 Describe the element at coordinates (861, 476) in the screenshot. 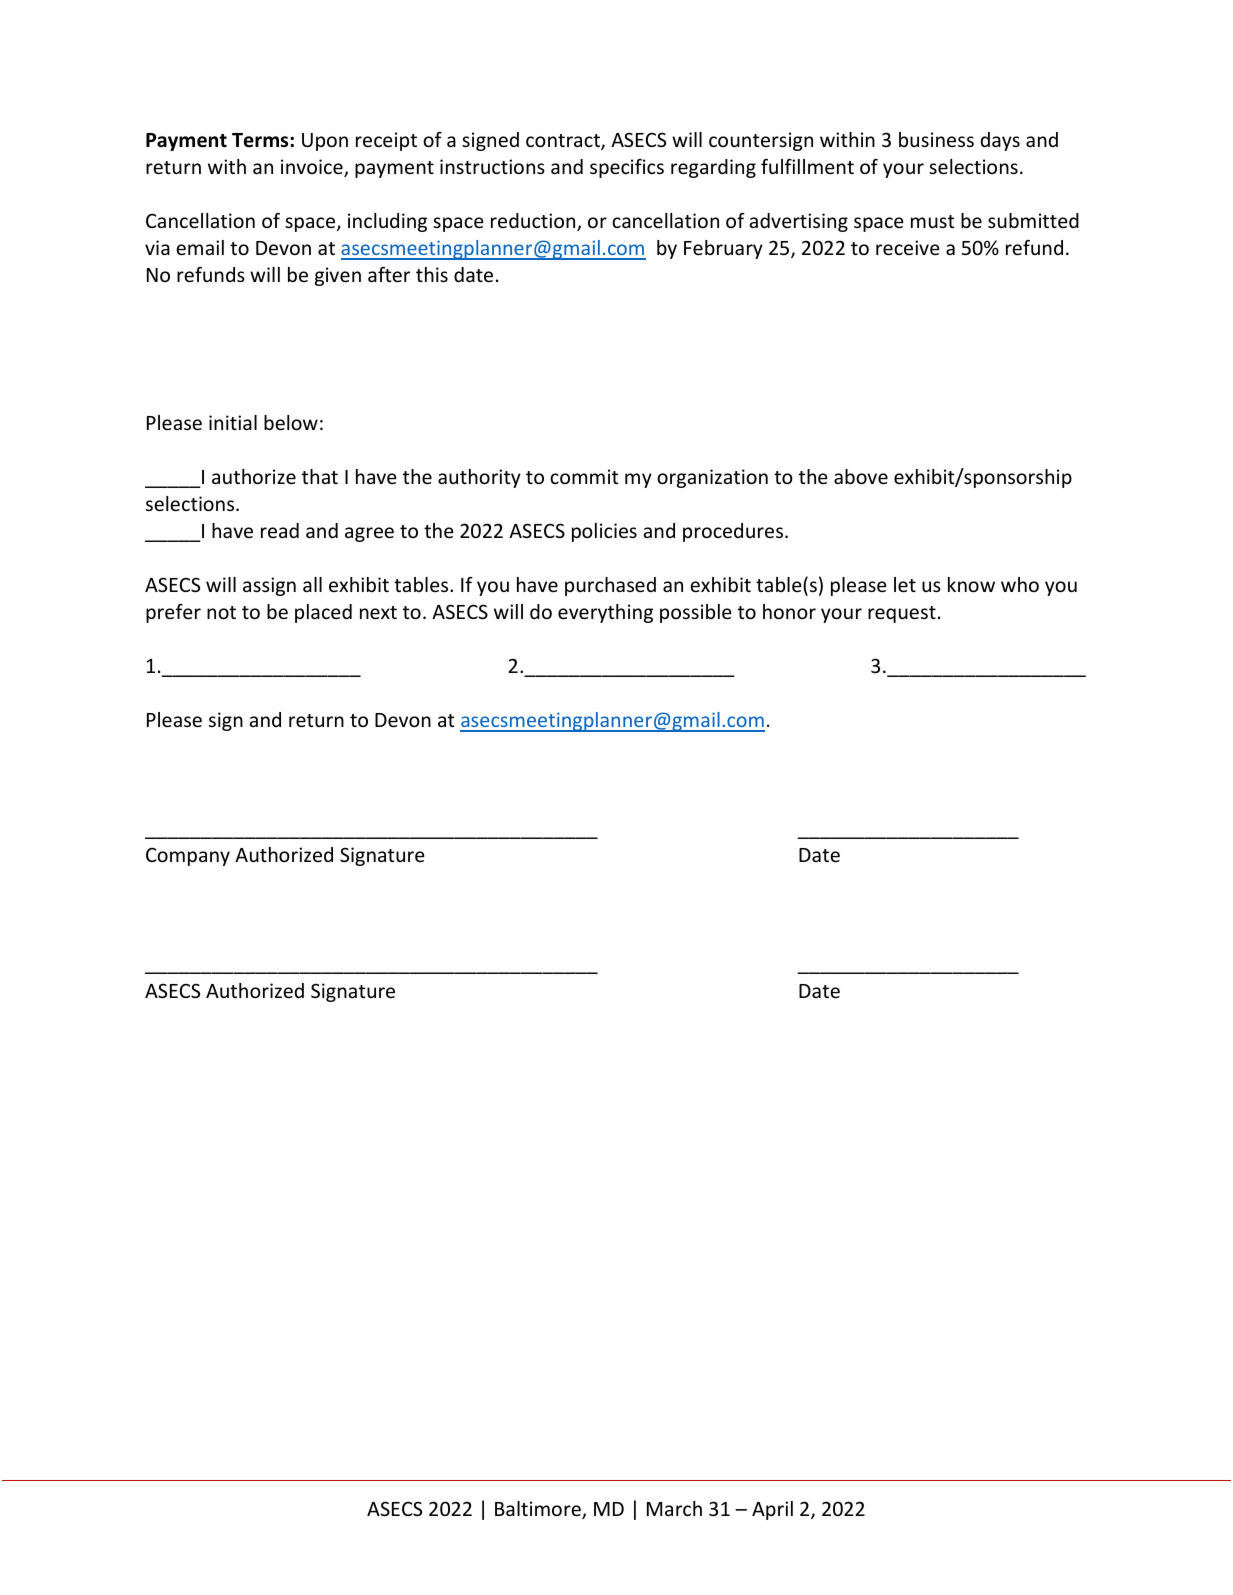

I see `above` at that location.
